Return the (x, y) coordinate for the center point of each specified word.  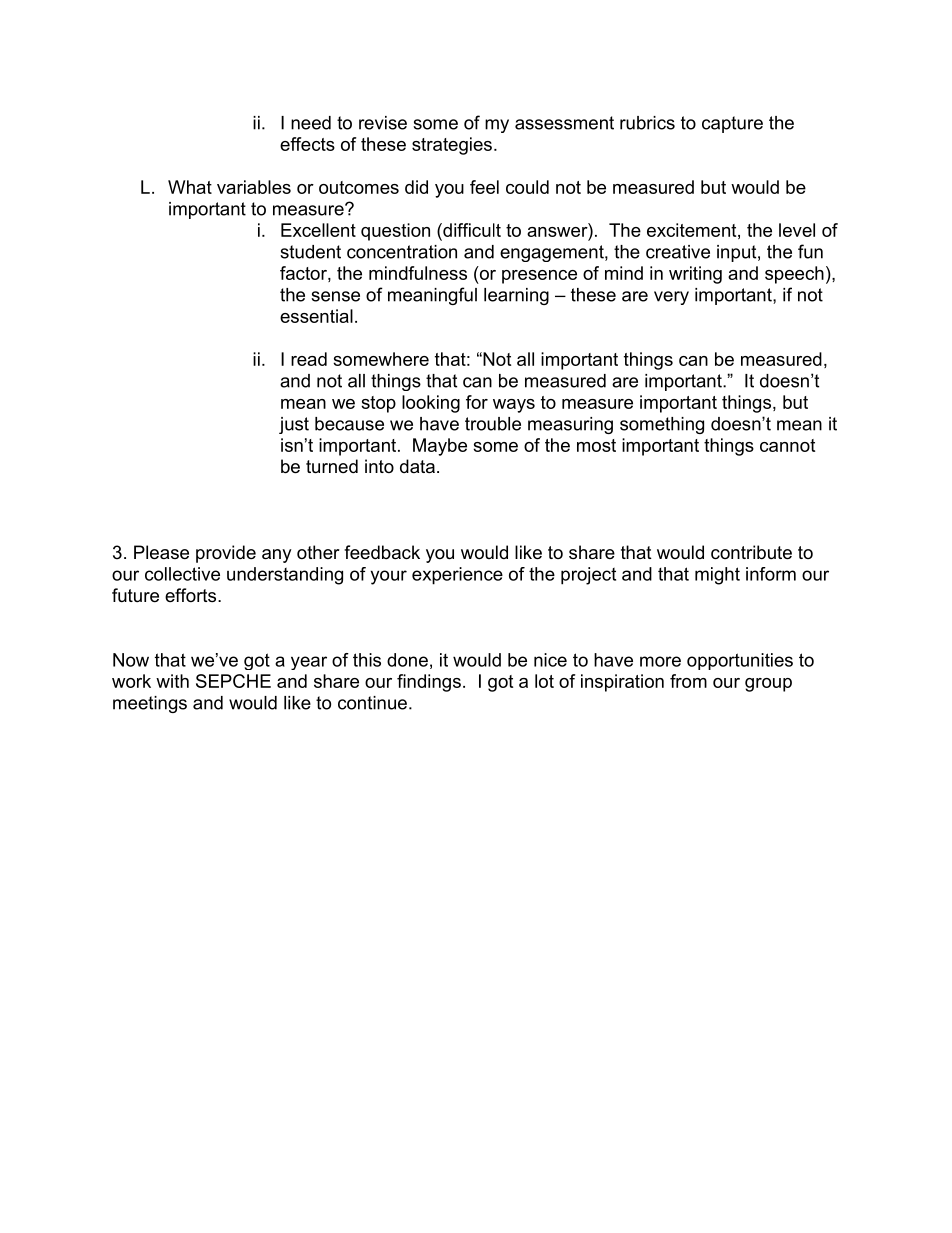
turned (332, 466)
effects (307, 144)
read (309, 359)
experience (457, 576)
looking (431, 404)
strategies (452, 146)
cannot (787, 445)
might (717, 576)
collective (182, 574)
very (671, 298)
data (417, 466)
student (310, 252)
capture (732, 124)
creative (678, 252)
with (172, 681)
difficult (471, 230)
